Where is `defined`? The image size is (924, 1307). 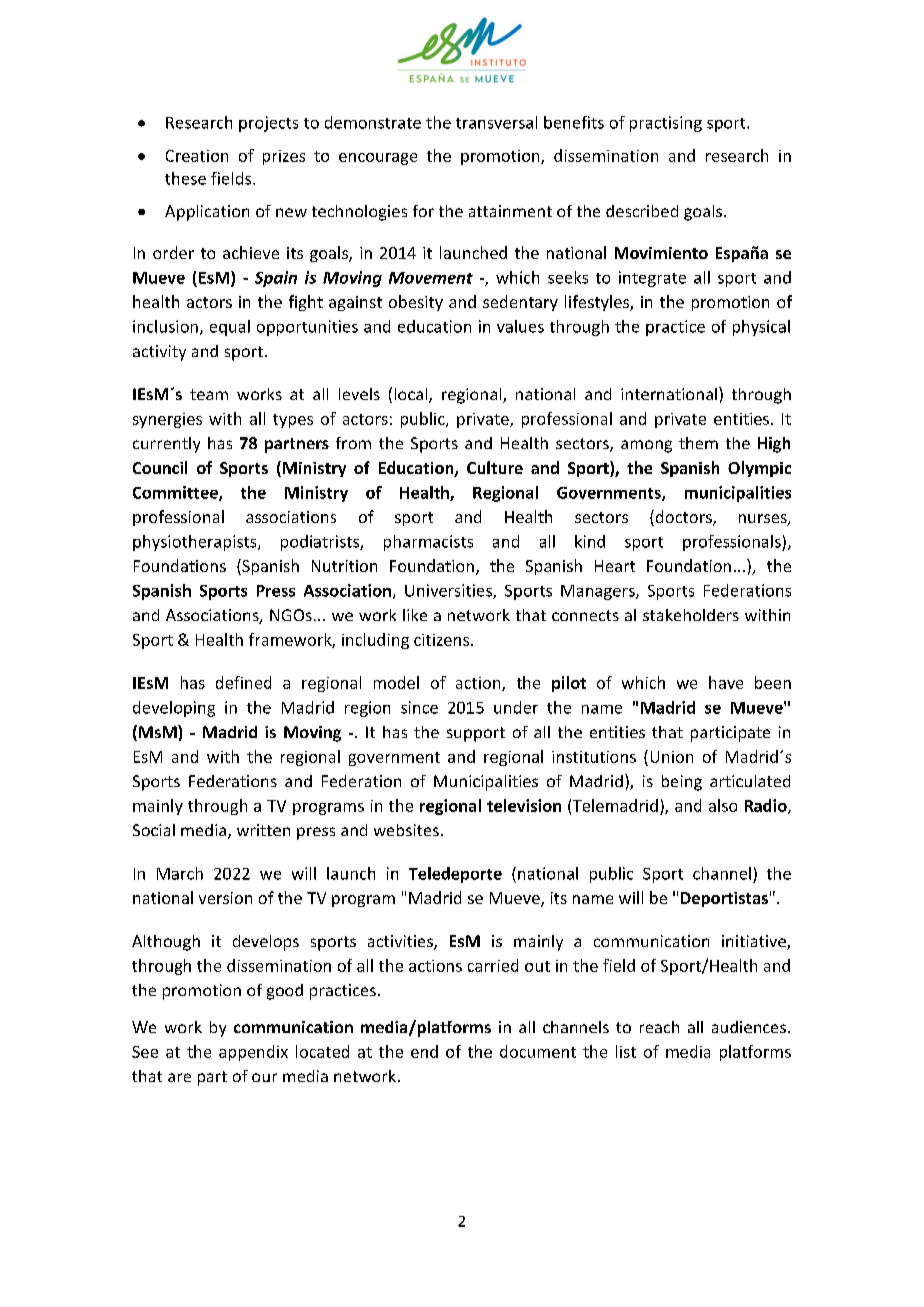
defined is located at coordinates (243, 682).
